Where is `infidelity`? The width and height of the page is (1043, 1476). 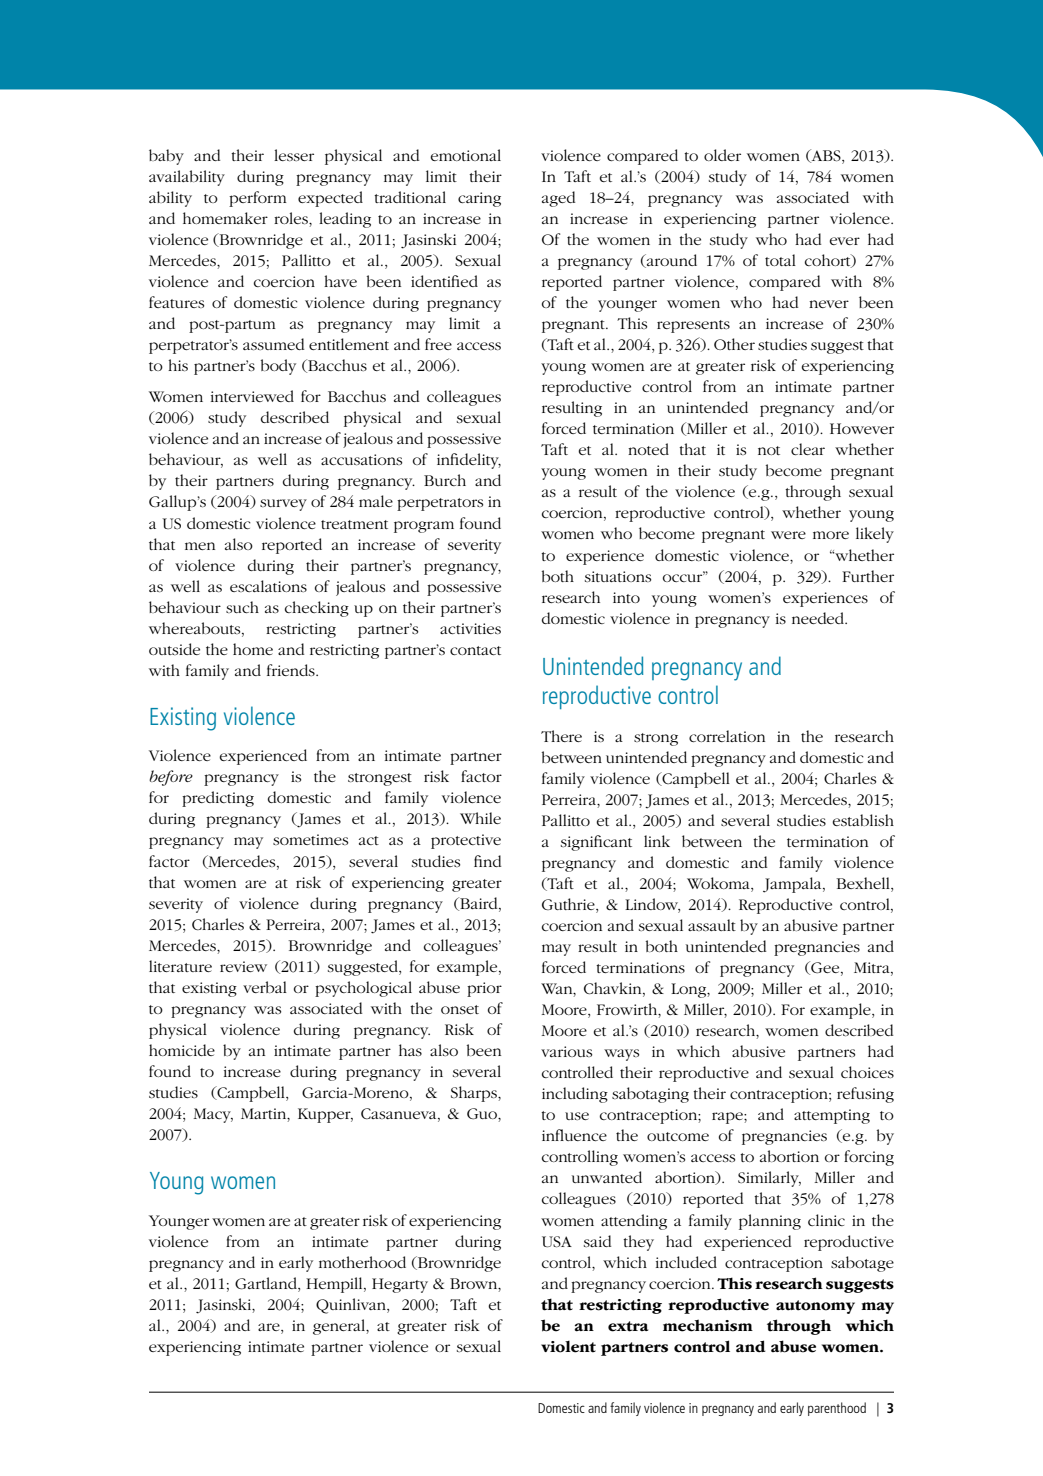 infidelity is located at coordinates (469, 461).
